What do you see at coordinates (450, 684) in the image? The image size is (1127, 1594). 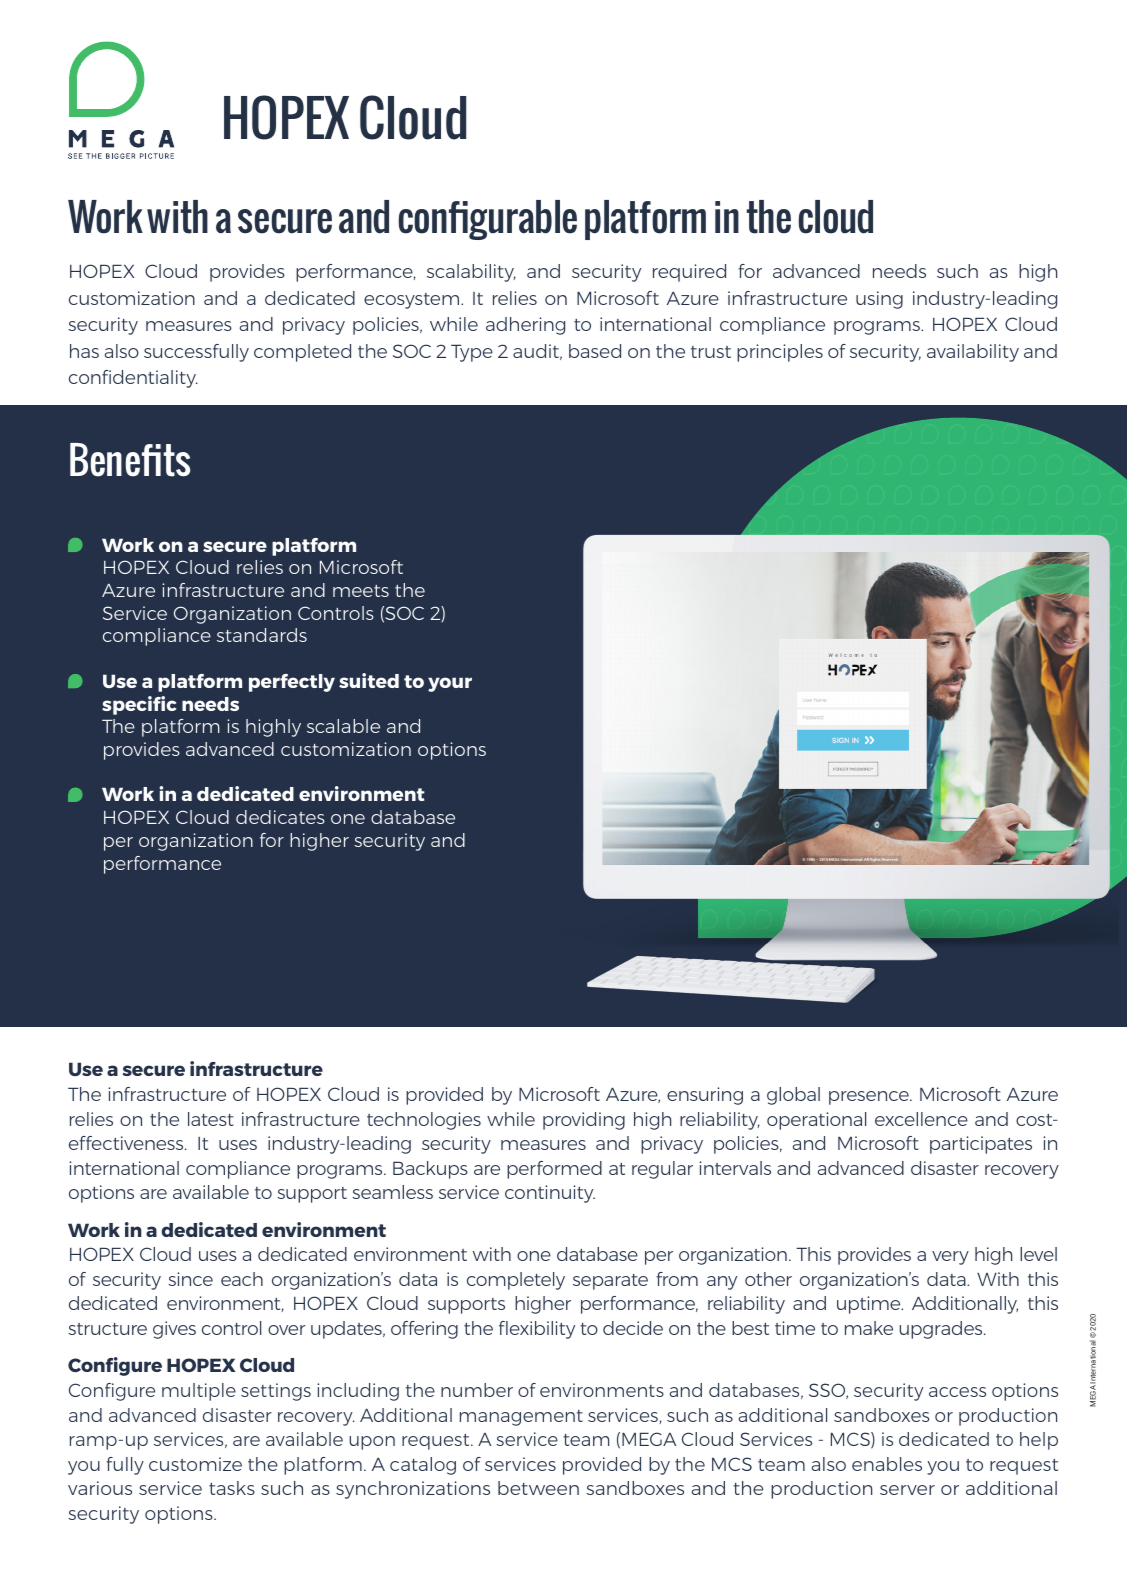 I see `your` at bounding box center [450, 684].
